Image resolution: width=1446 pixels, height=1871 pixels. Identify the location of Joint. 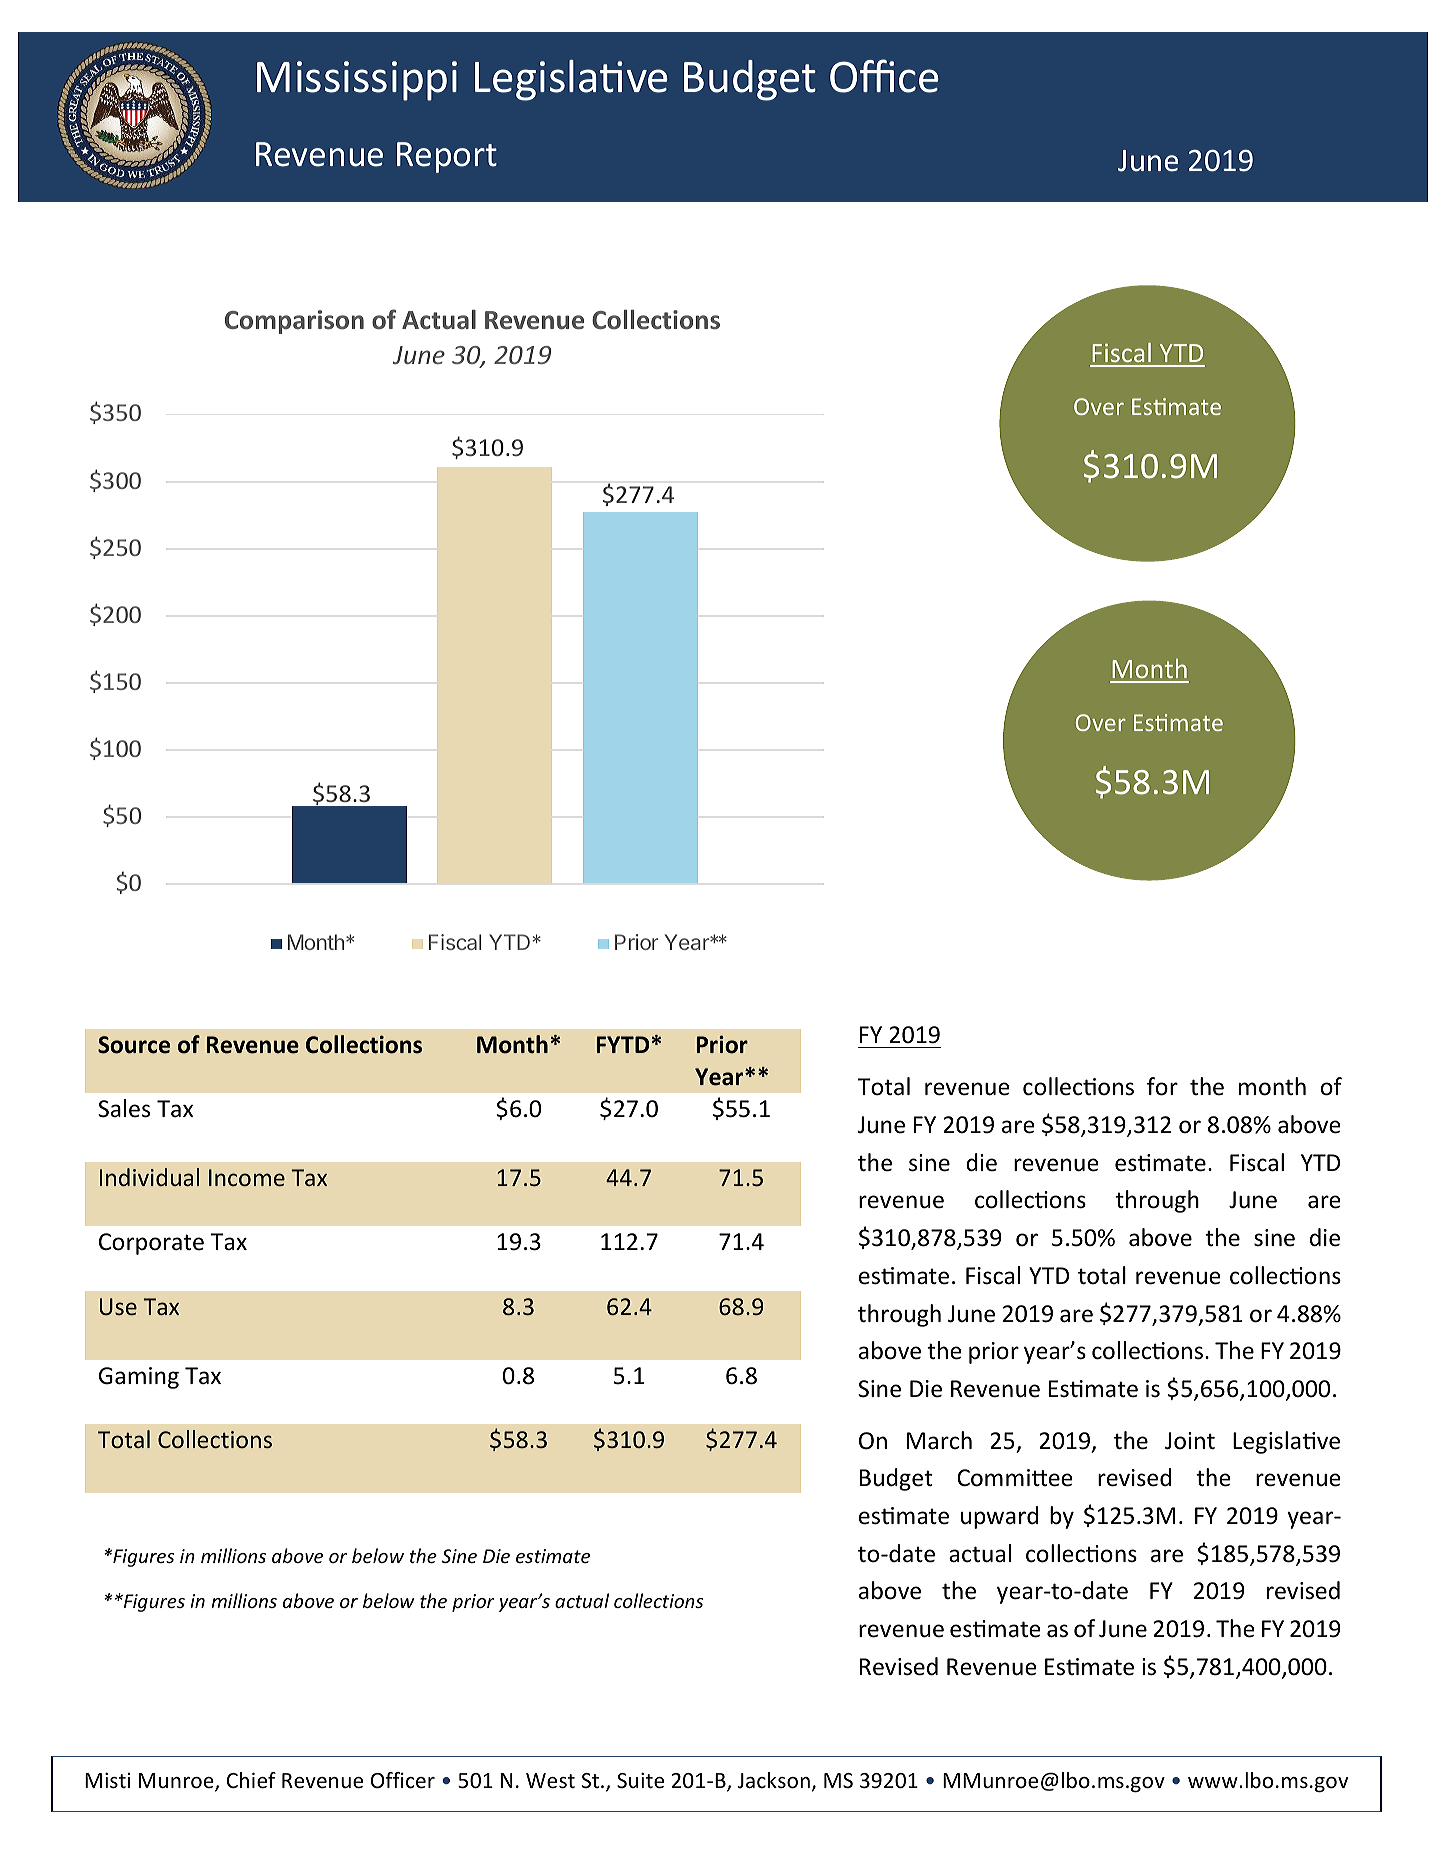
(1190, 1441).
